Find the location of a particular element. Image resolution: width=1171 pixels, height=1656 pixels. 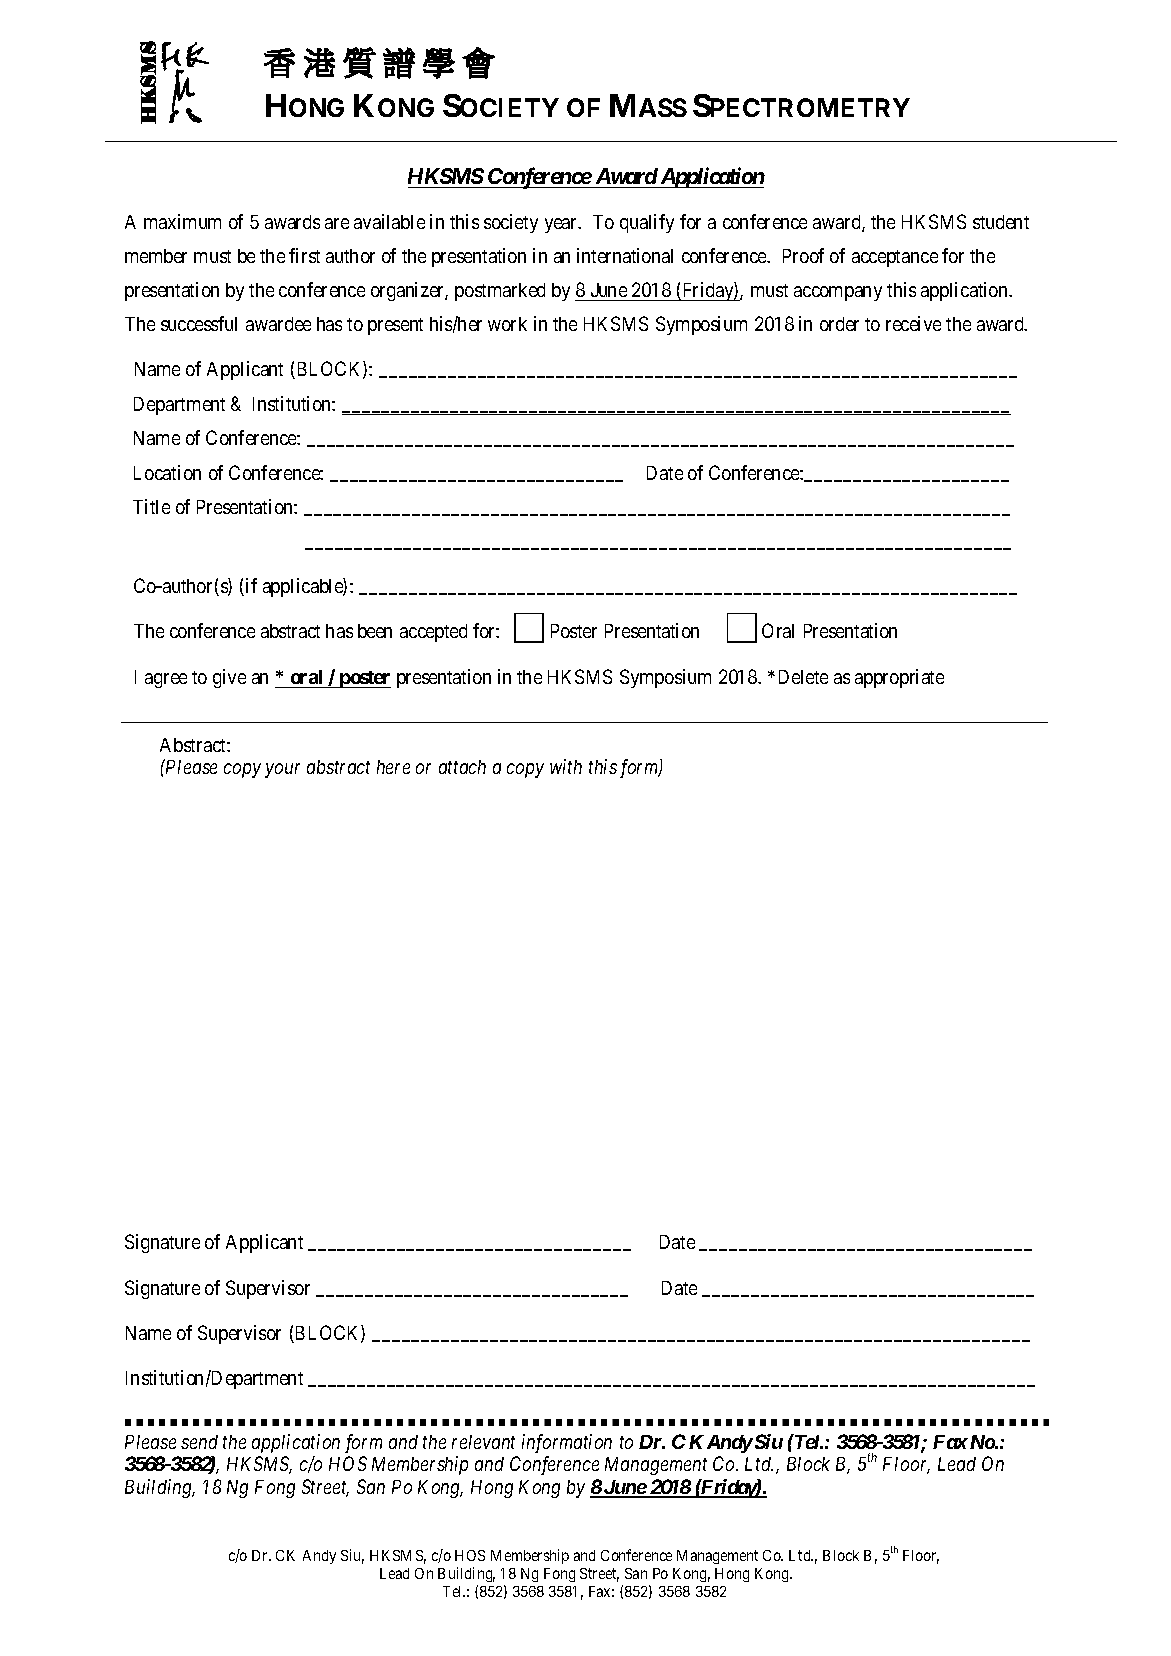

give is located at coordinates (229, 678).
